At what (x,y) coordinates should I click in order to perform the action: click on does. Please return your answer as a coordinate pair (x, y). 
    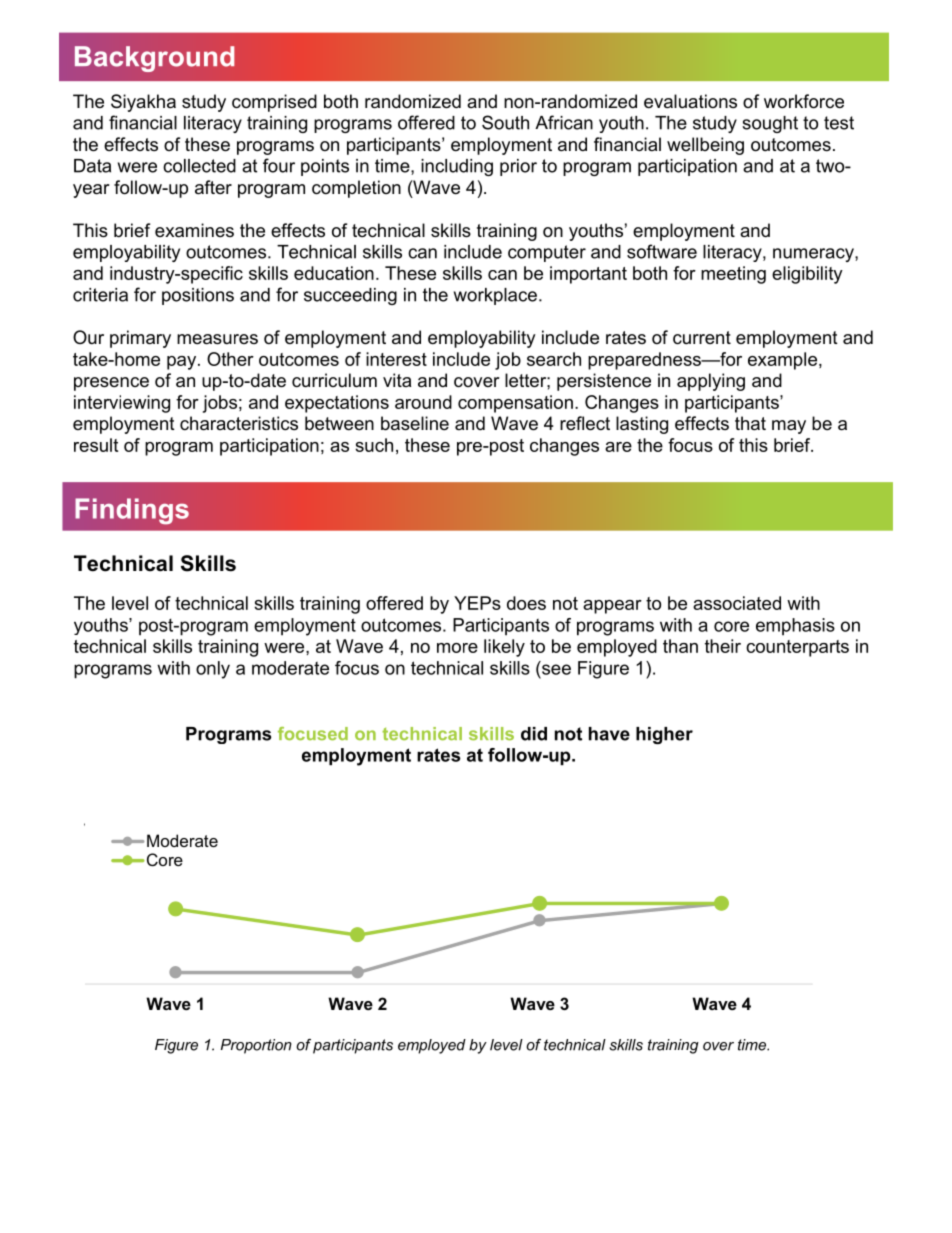
    Looking at the image, I should click on (526, 603).
